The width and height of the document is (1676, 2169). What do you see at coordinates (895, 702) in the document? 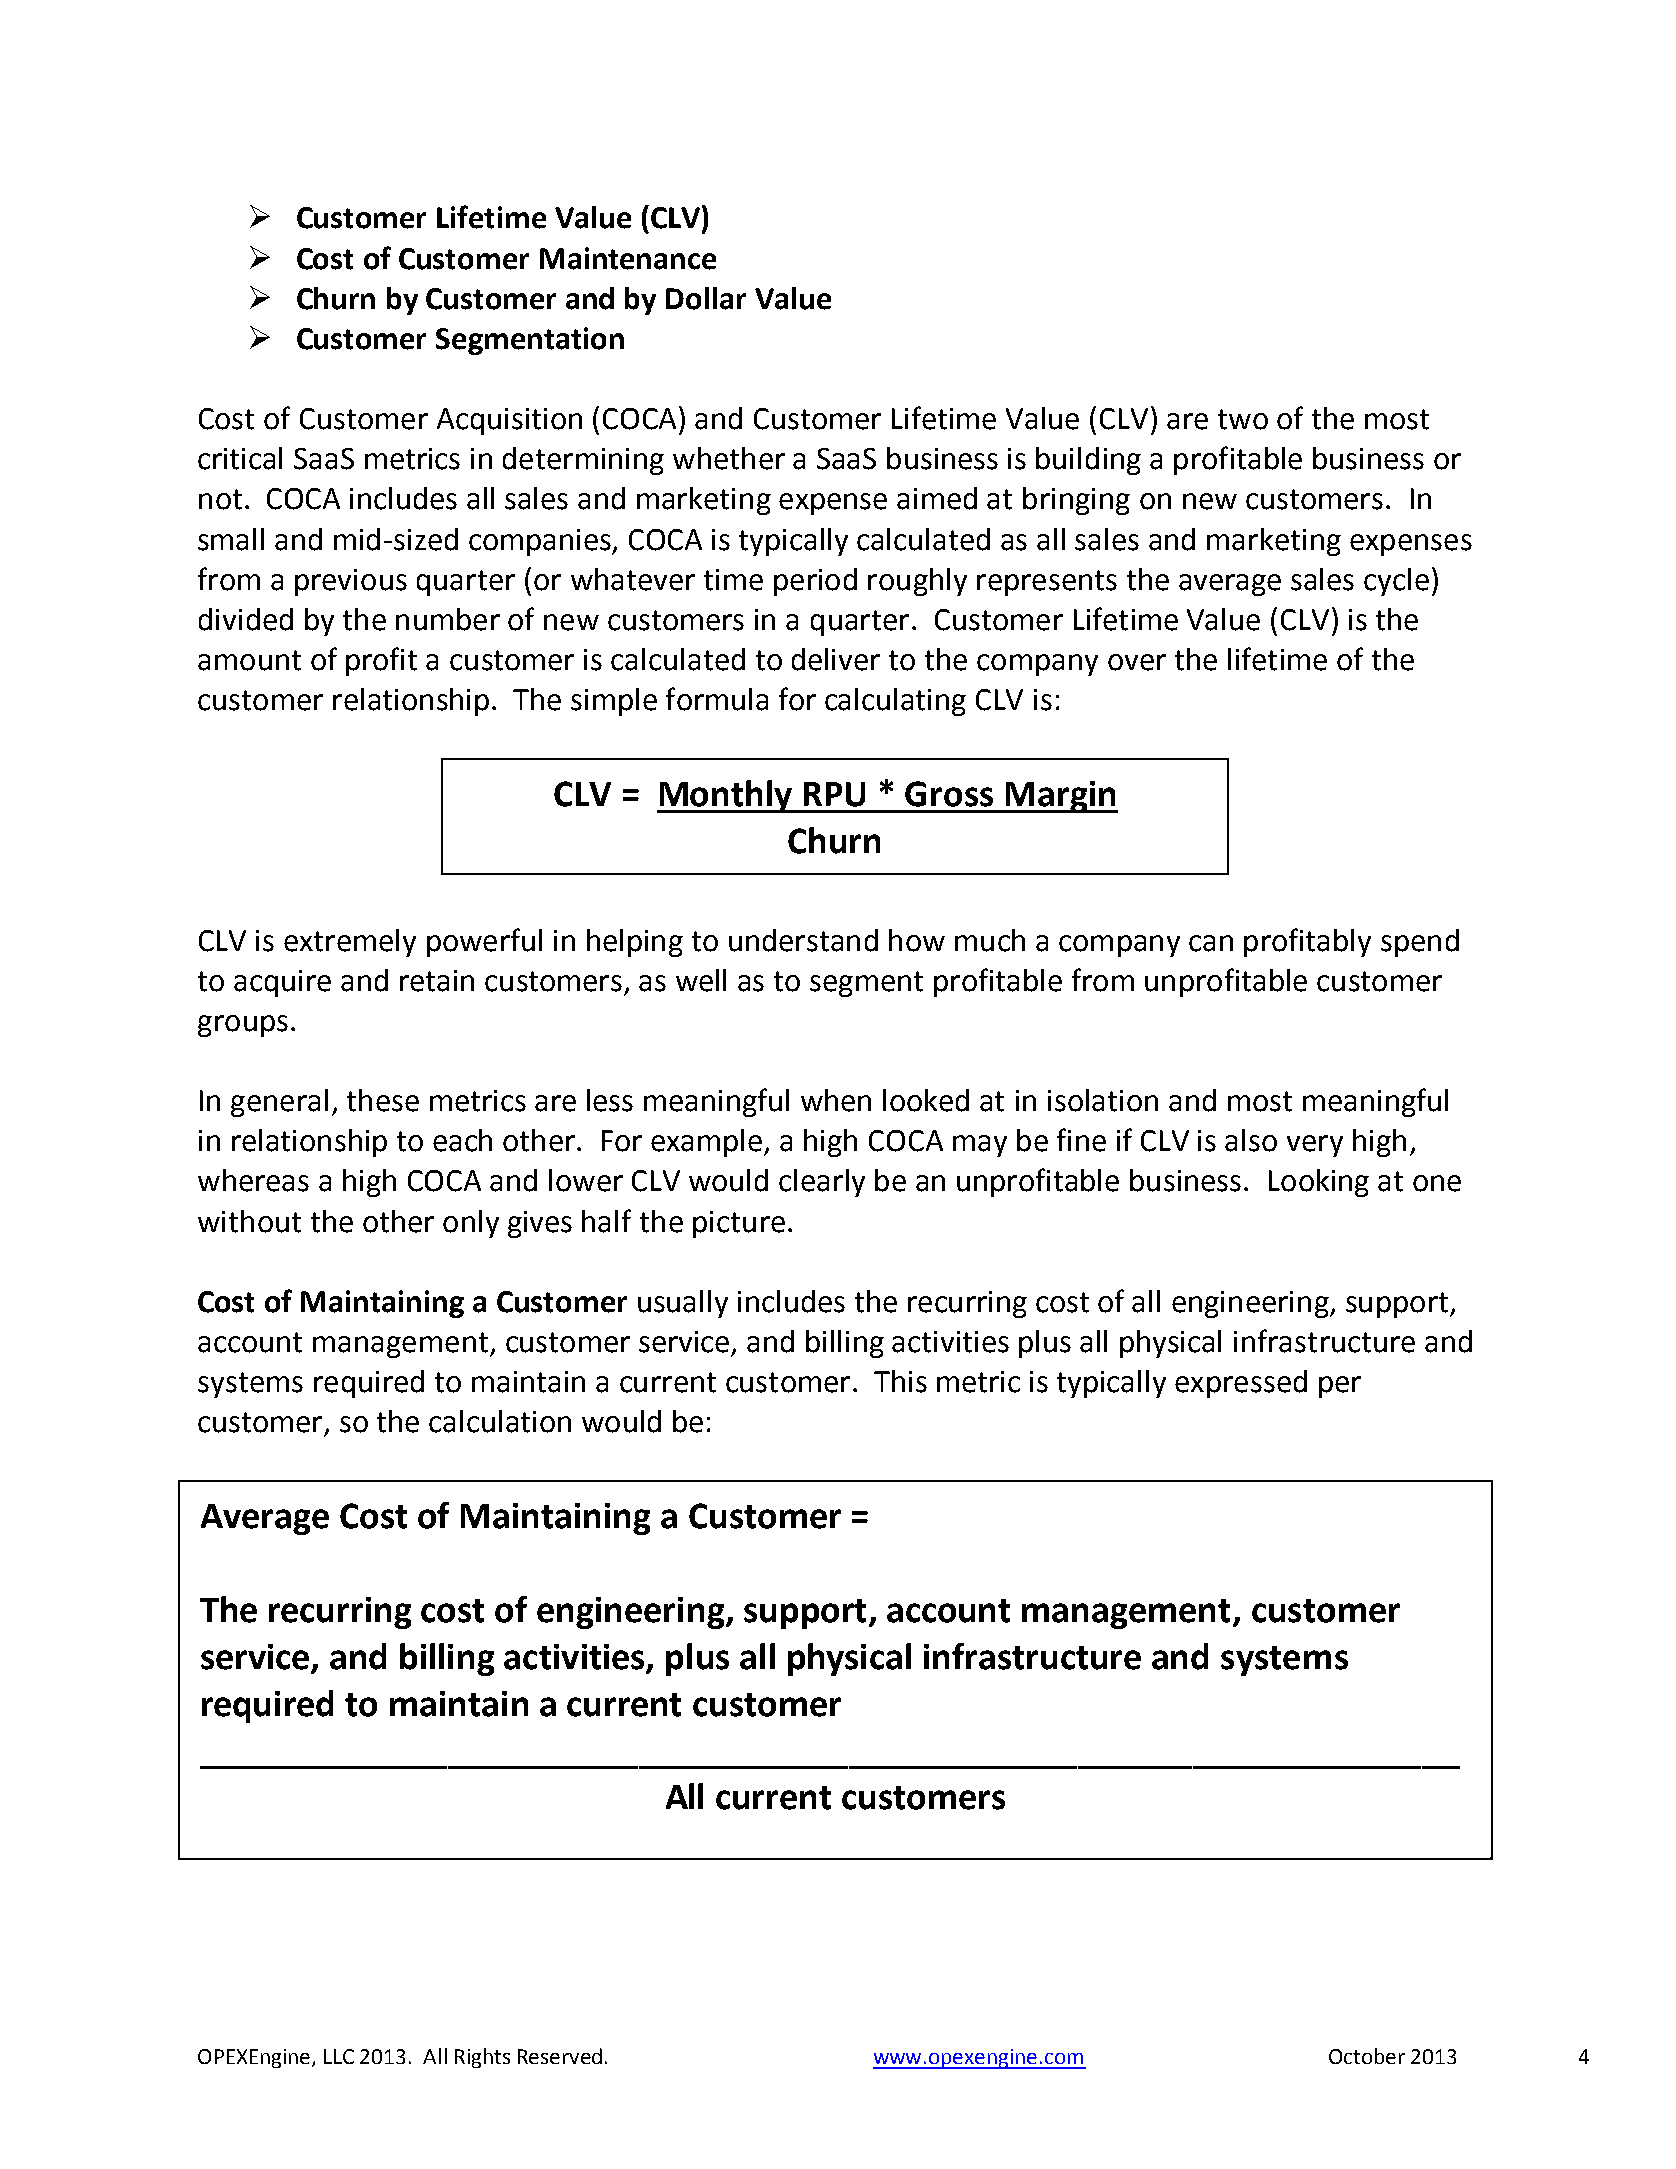
I see `calculating` at bounding box center [895, 702].
